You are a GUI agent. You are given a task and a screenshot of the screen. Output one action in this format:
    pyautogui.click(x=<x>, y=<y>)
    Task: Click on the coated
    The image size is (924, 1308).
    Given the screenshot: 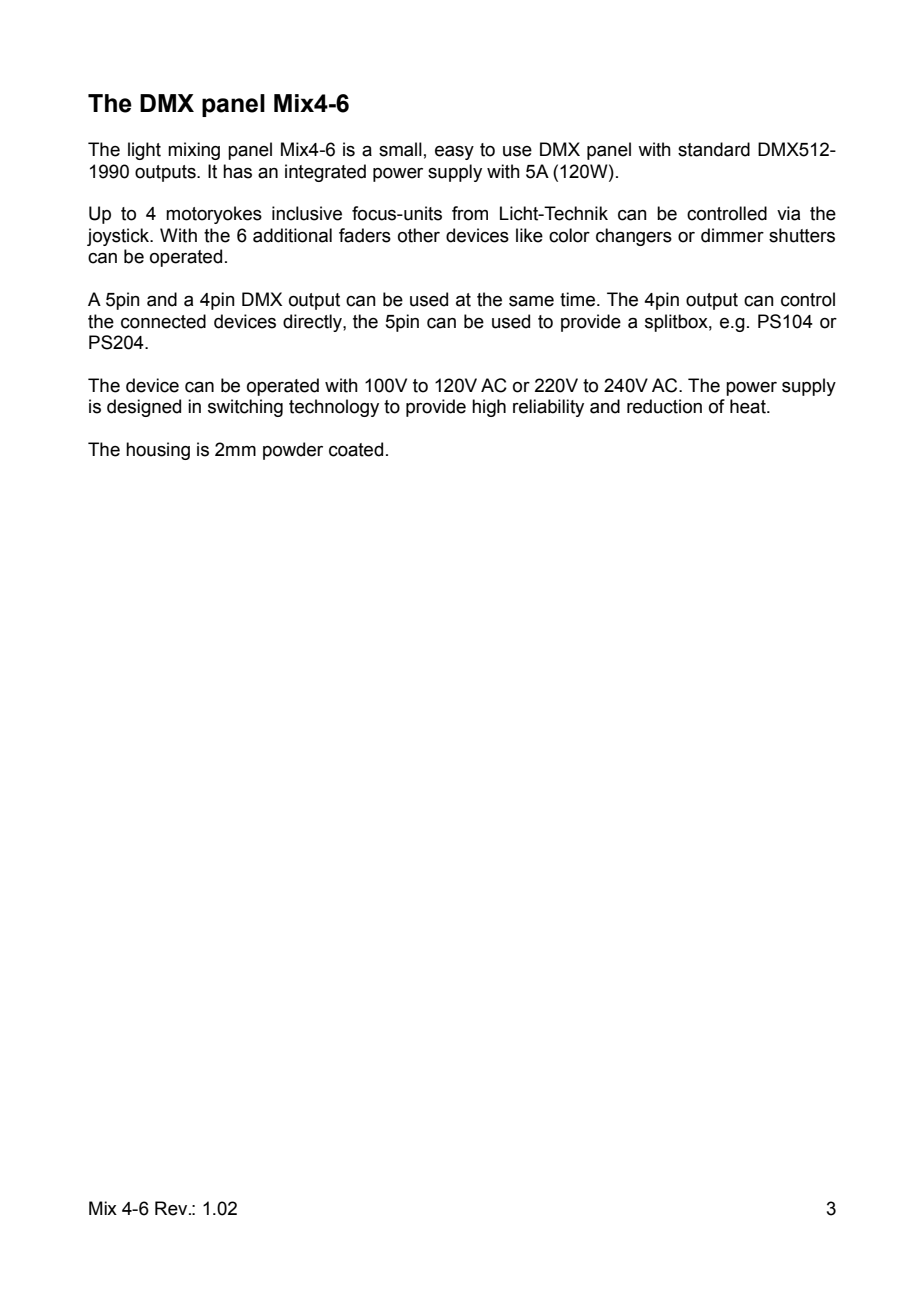 What is the action you would take?
    pyautogui.click(x=356, y=449)
